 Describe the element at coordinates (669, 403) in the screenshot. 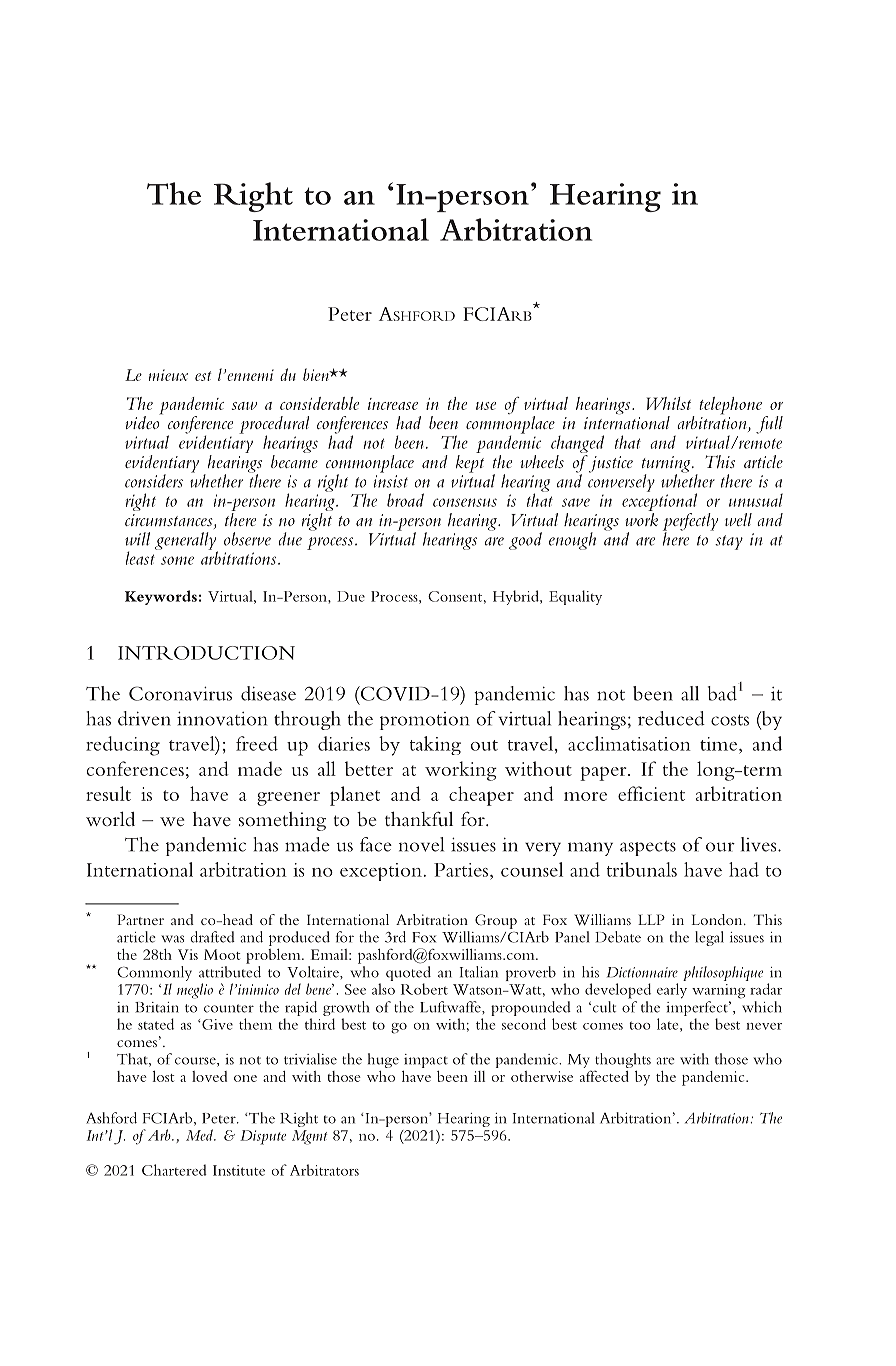

I see `Whilst` at that location.
